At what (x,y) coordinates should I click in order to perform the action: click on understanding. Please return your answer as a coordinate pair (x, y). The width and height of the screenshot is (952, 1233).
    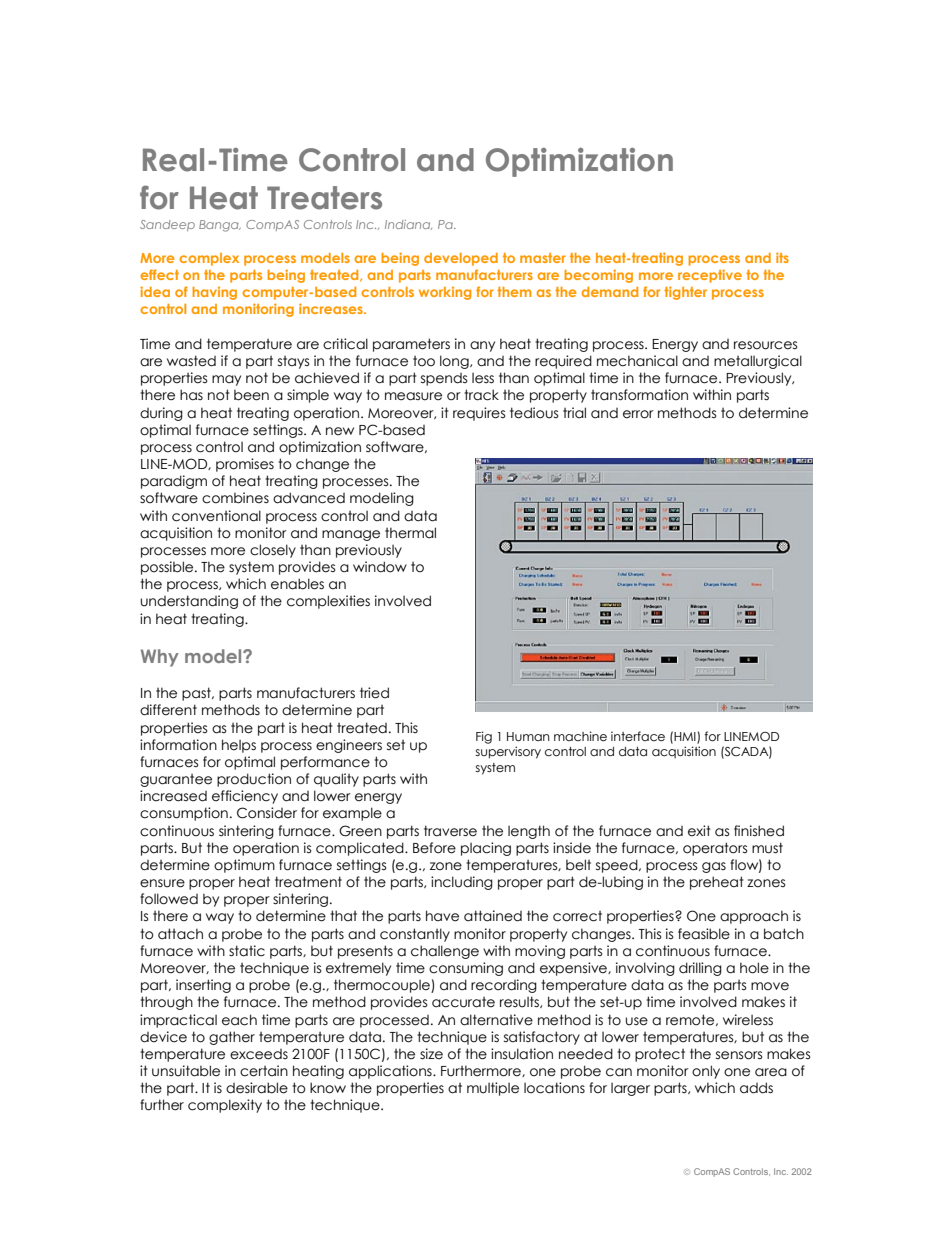
    Looking at the image, I should click on (189, 602).
